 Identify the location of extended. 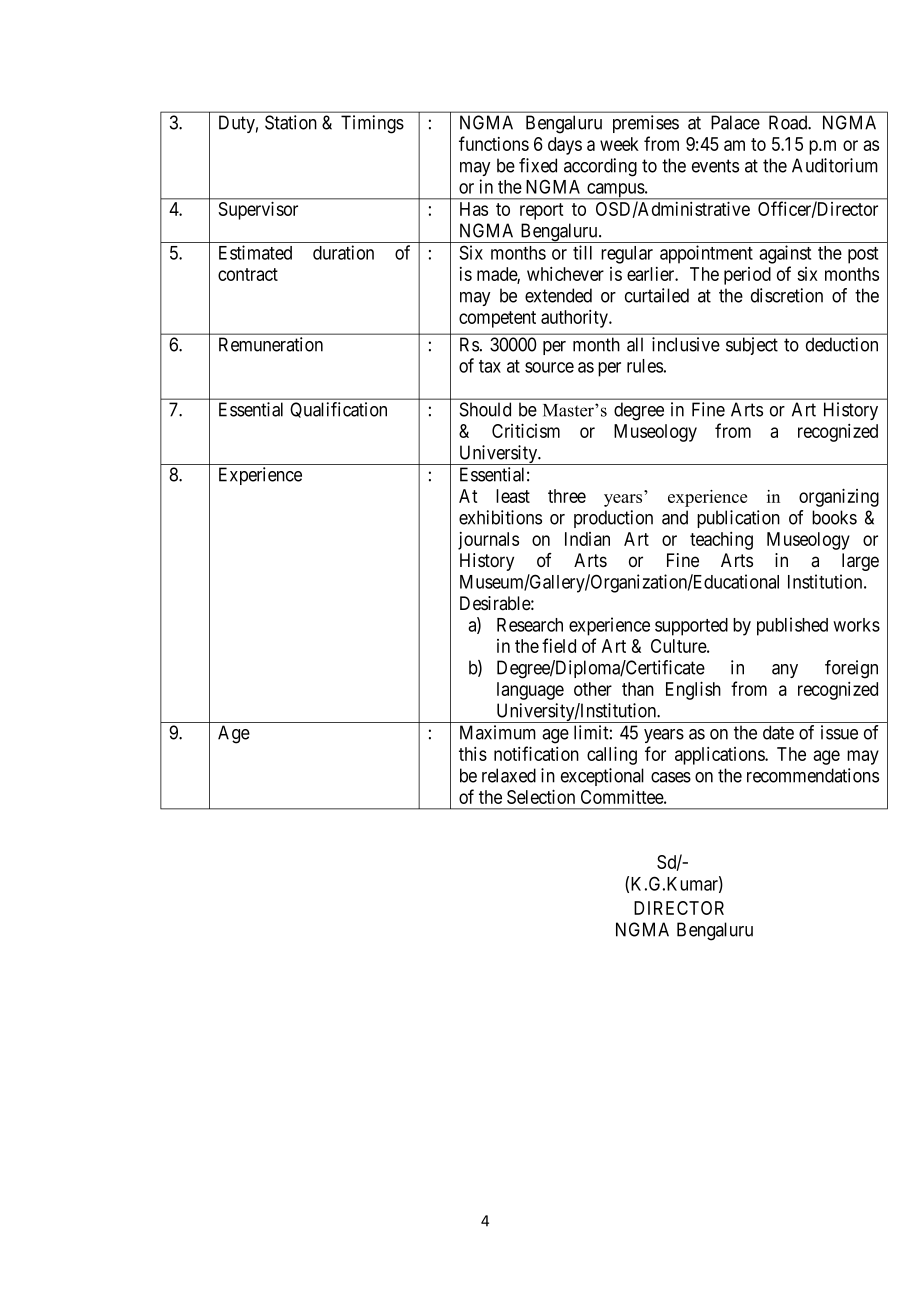
(558, 295).
